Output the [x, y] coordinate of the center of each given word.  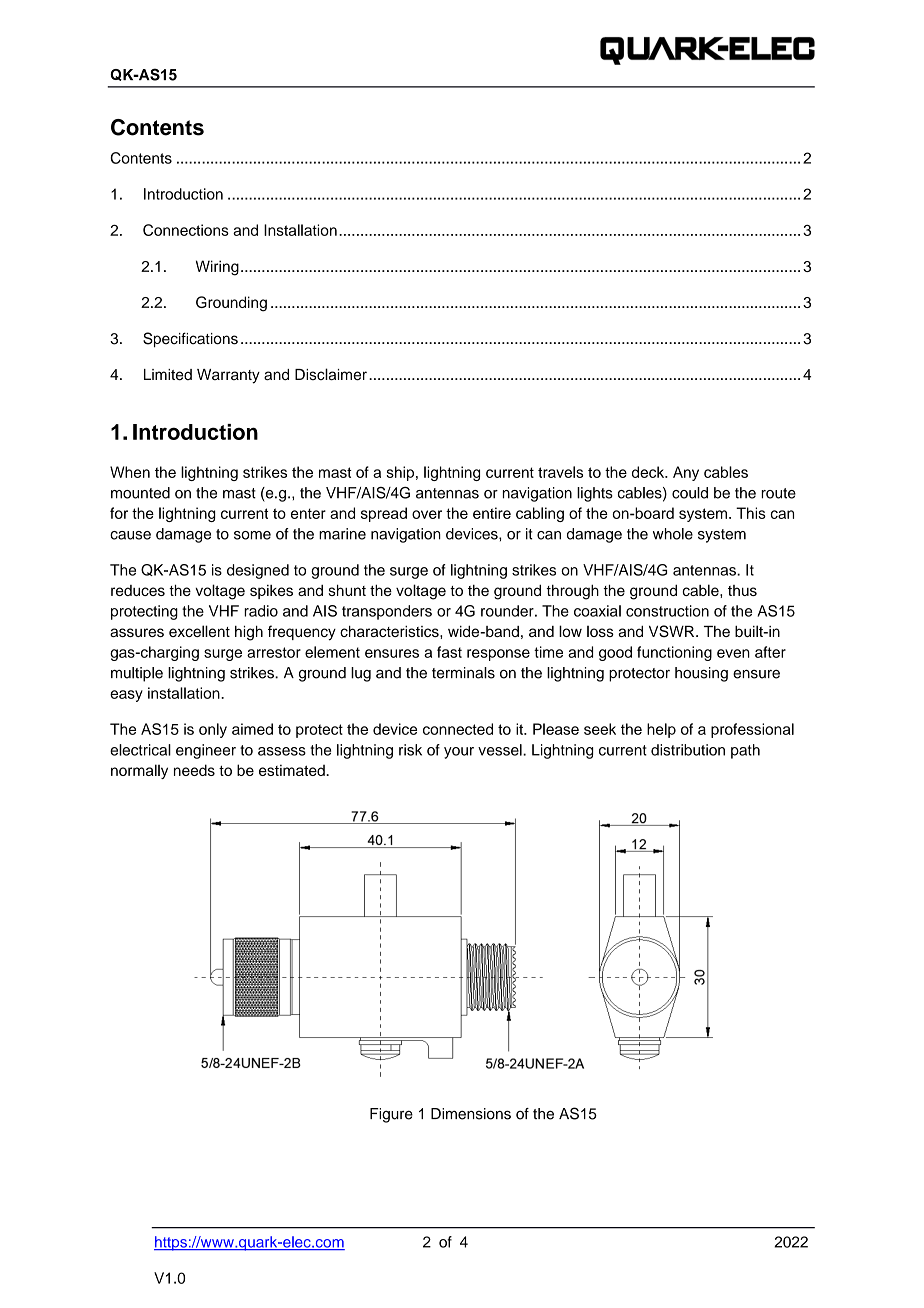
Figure [391, 1115]
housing [701, 674]
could [690, 493]
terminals [463, 673]
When [130, 472]
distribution [688, 750]
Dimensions [471, 1114]
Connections [186, 230]
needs [194, 770]
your [459, 753]
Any [686, 473]
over [427, 514]
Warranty [228, 376]
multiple [137, 674]
